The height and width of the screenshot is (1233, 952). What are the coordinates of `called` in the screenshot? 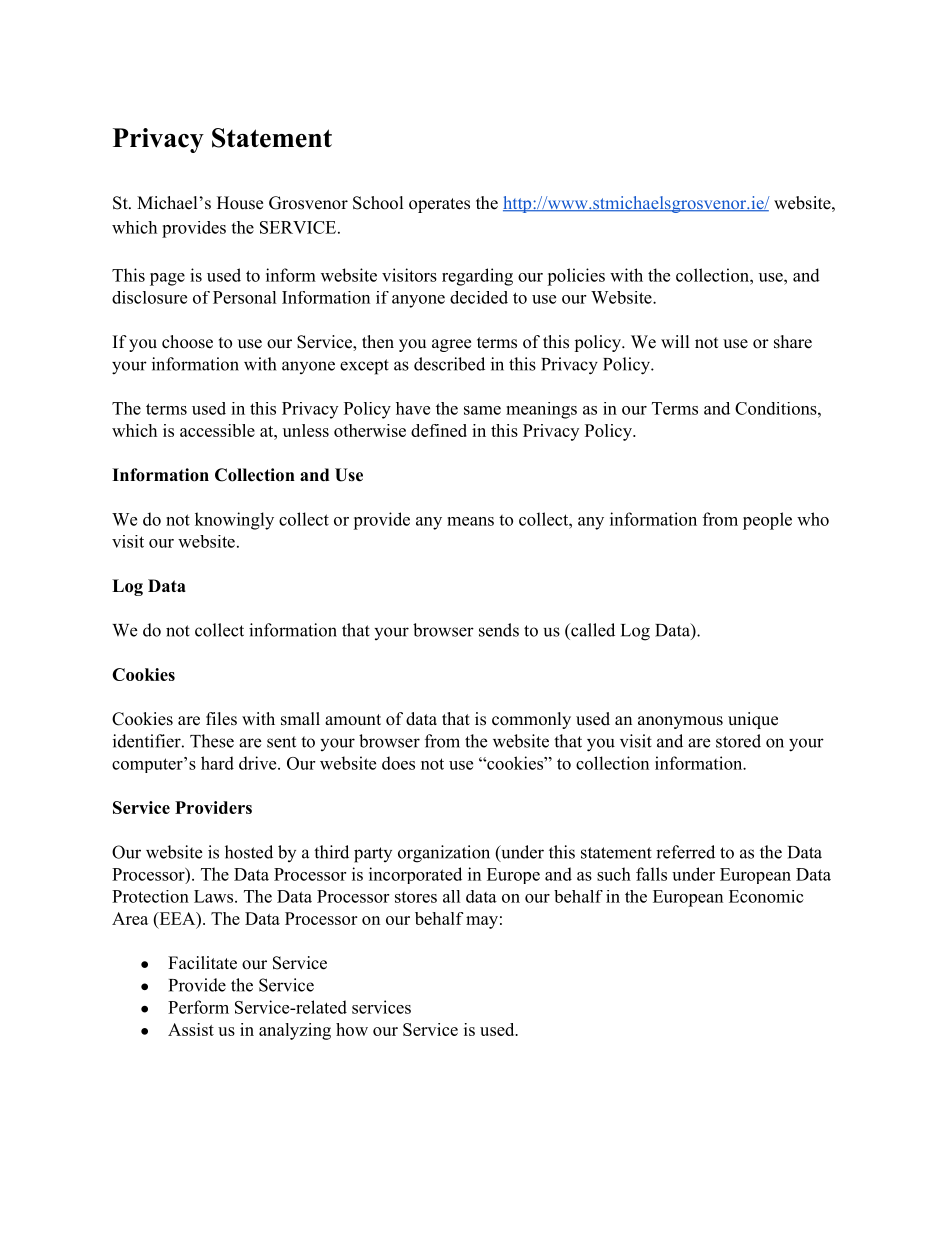 It's located at (592, 630).
